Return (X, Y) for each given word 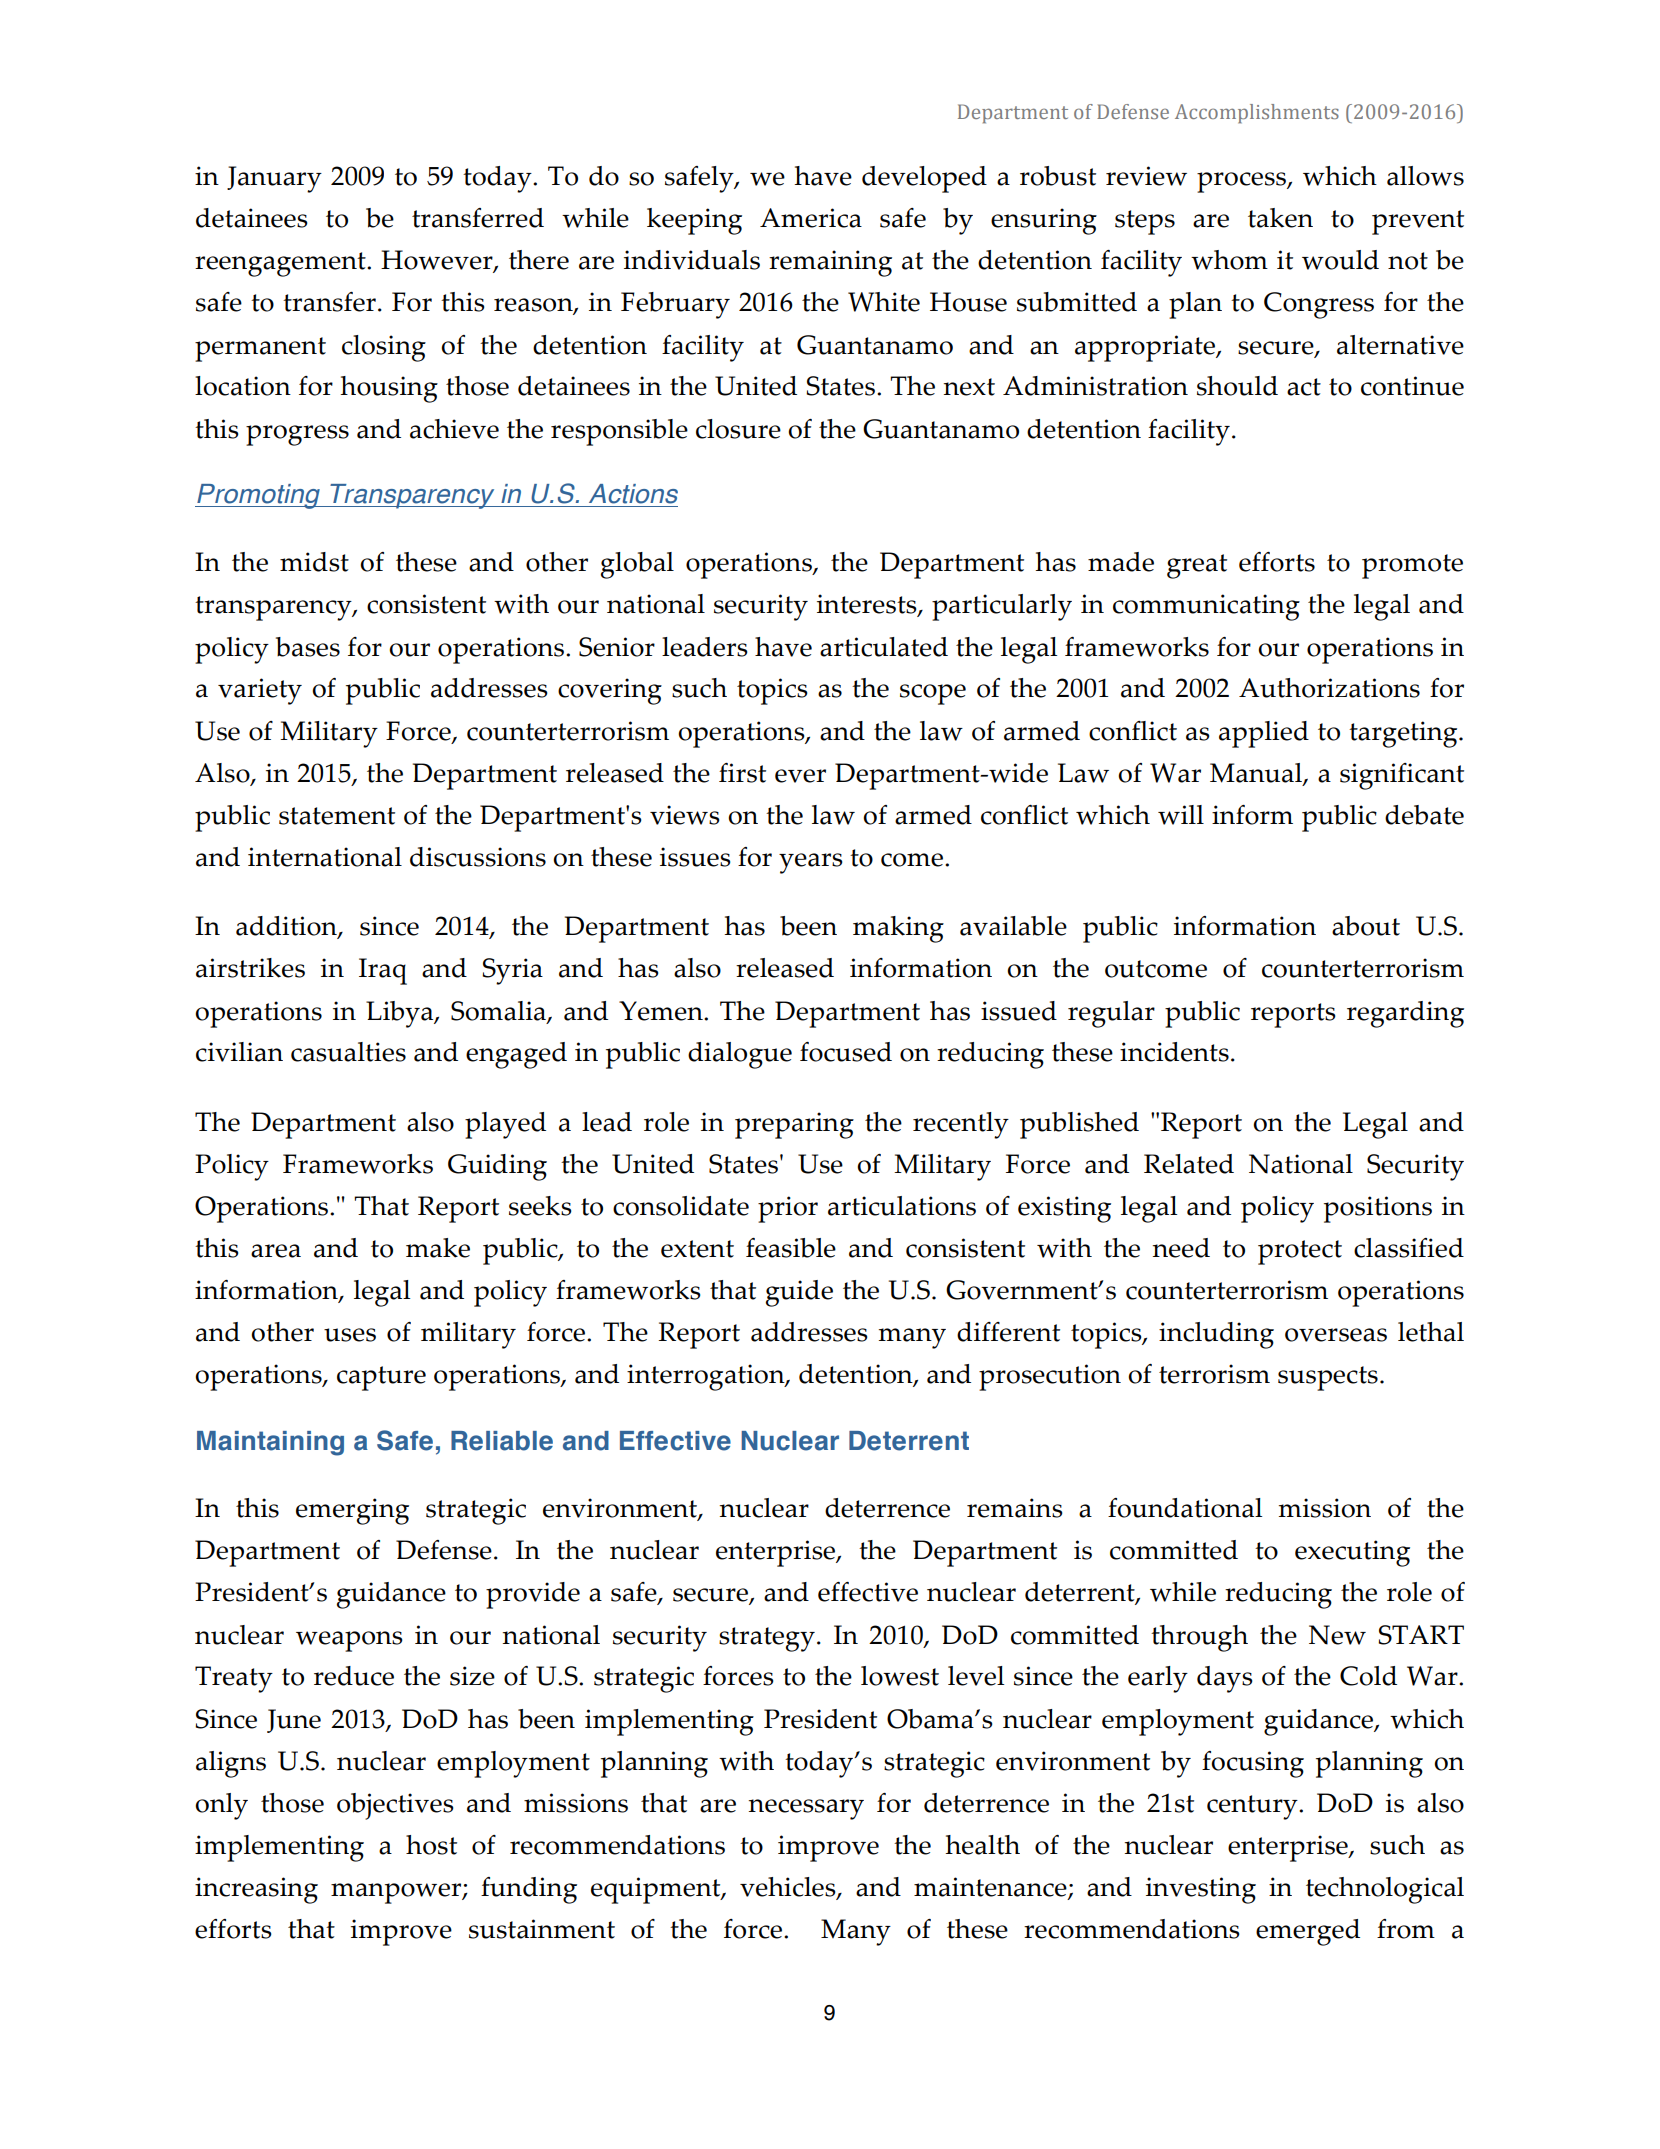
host (431, 1845)
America (811, 218)
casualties (348, 1052)
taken (1280, 218)
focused (846, 1052)
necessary (806, 1809)
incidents (1174, 1052)
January (274, 179)
